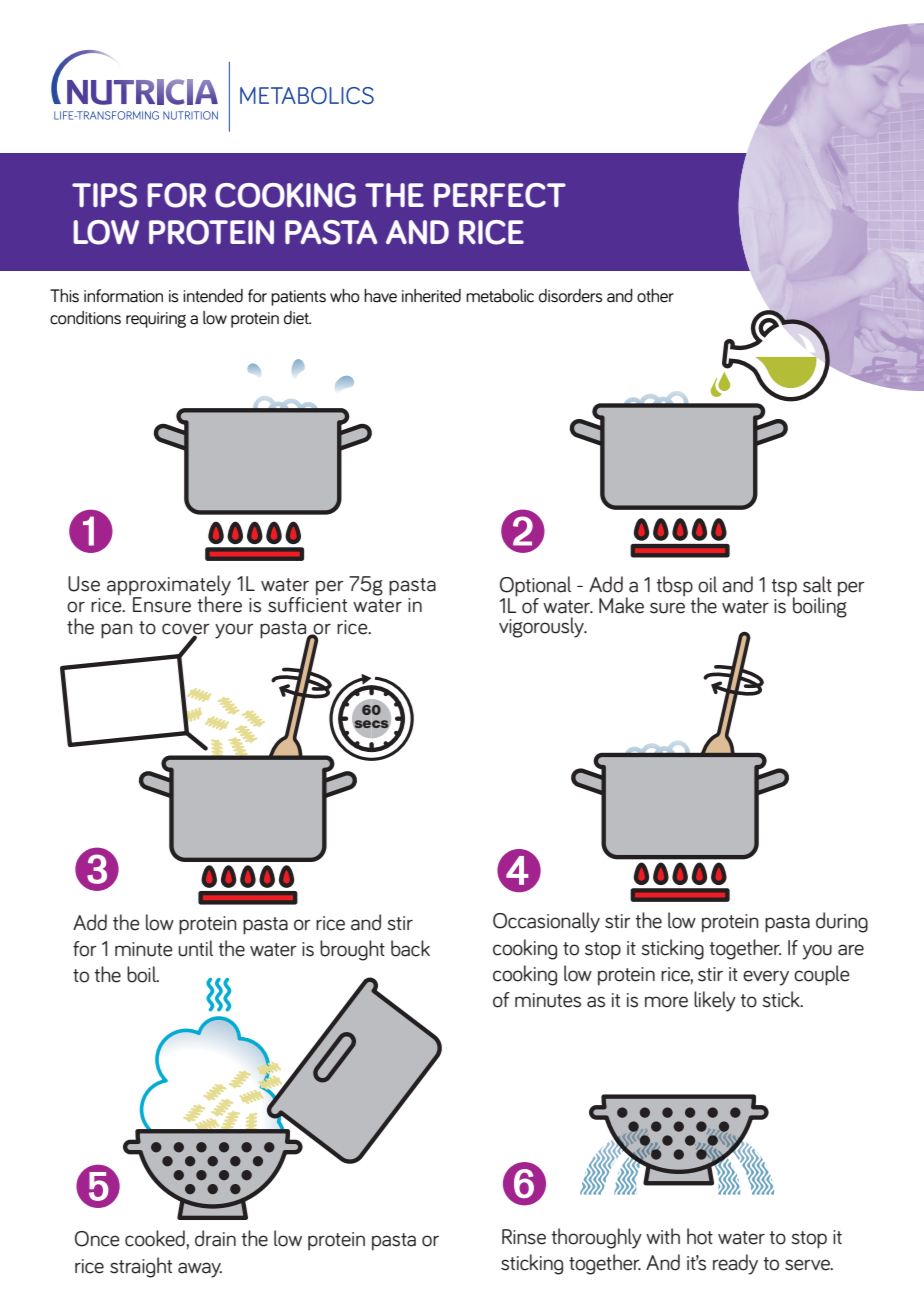 The image size is (924, 1308). I want to click on every, so click(766, 978).
